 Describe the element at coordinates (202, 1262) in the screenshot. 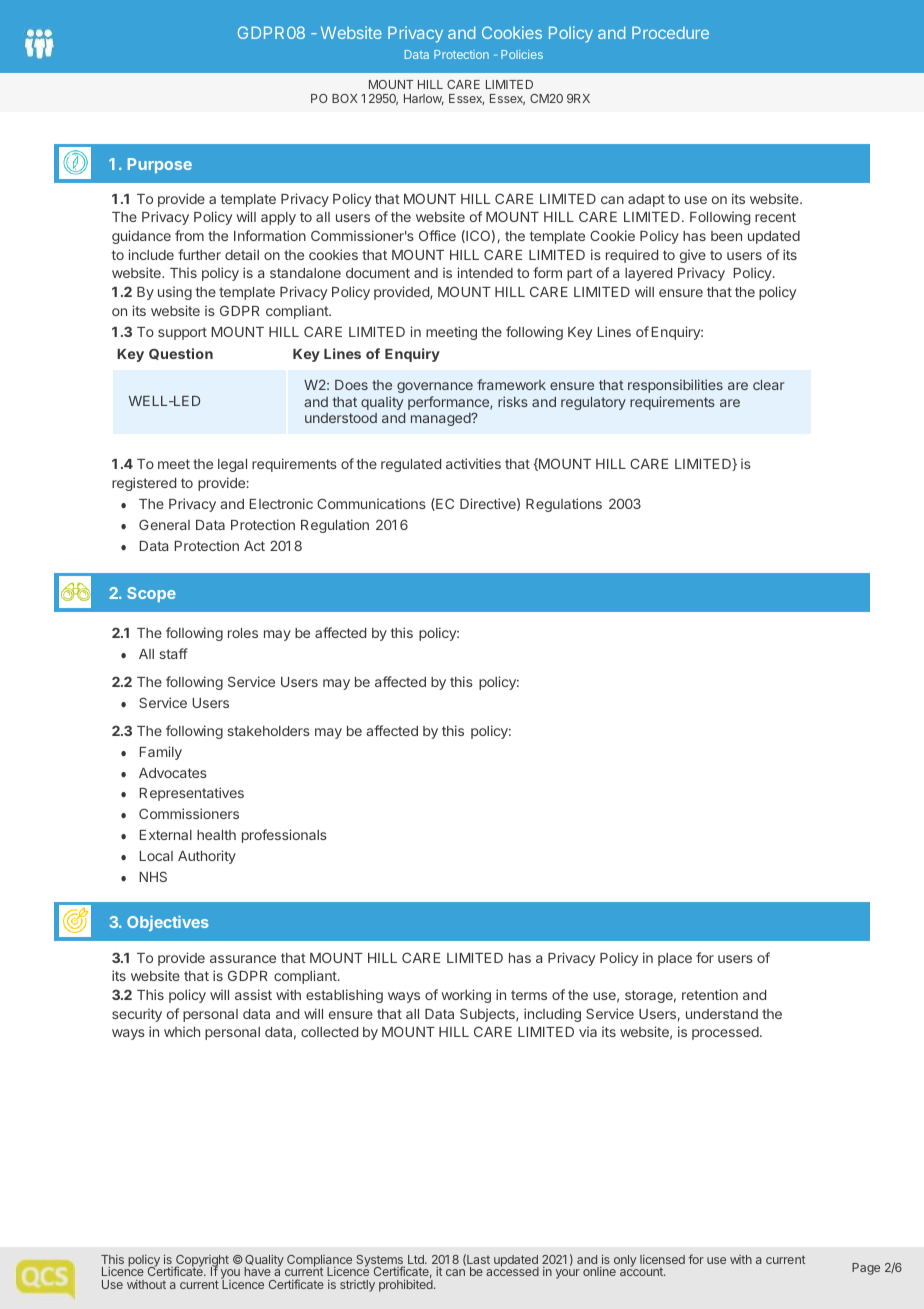

I see `Copyright` at that location.
